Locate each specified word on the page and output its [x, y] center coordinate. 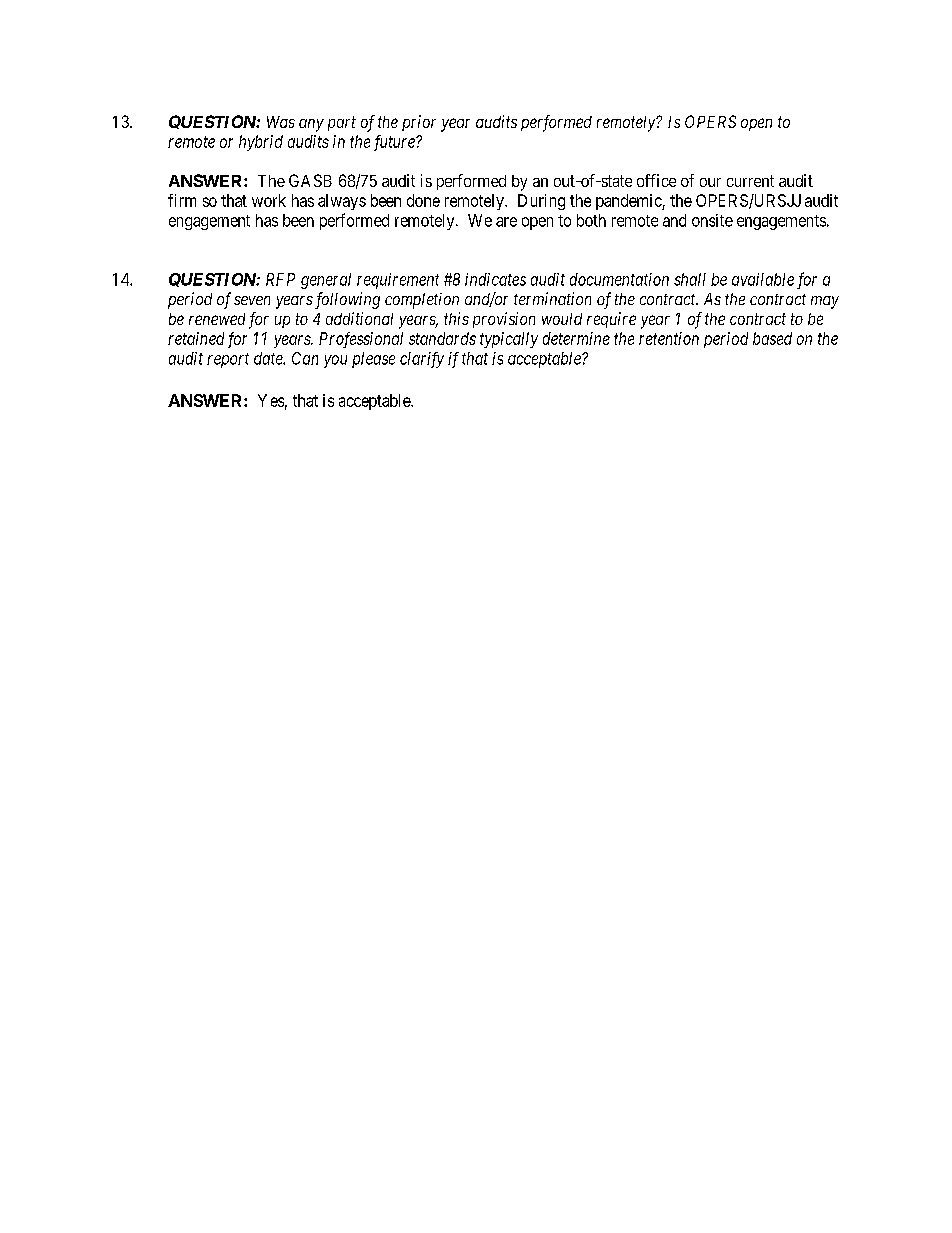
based [772, 338]
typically [509, 340]
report [228, 360]
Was [281, 122]
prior [419, 123]
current [750, 181]
